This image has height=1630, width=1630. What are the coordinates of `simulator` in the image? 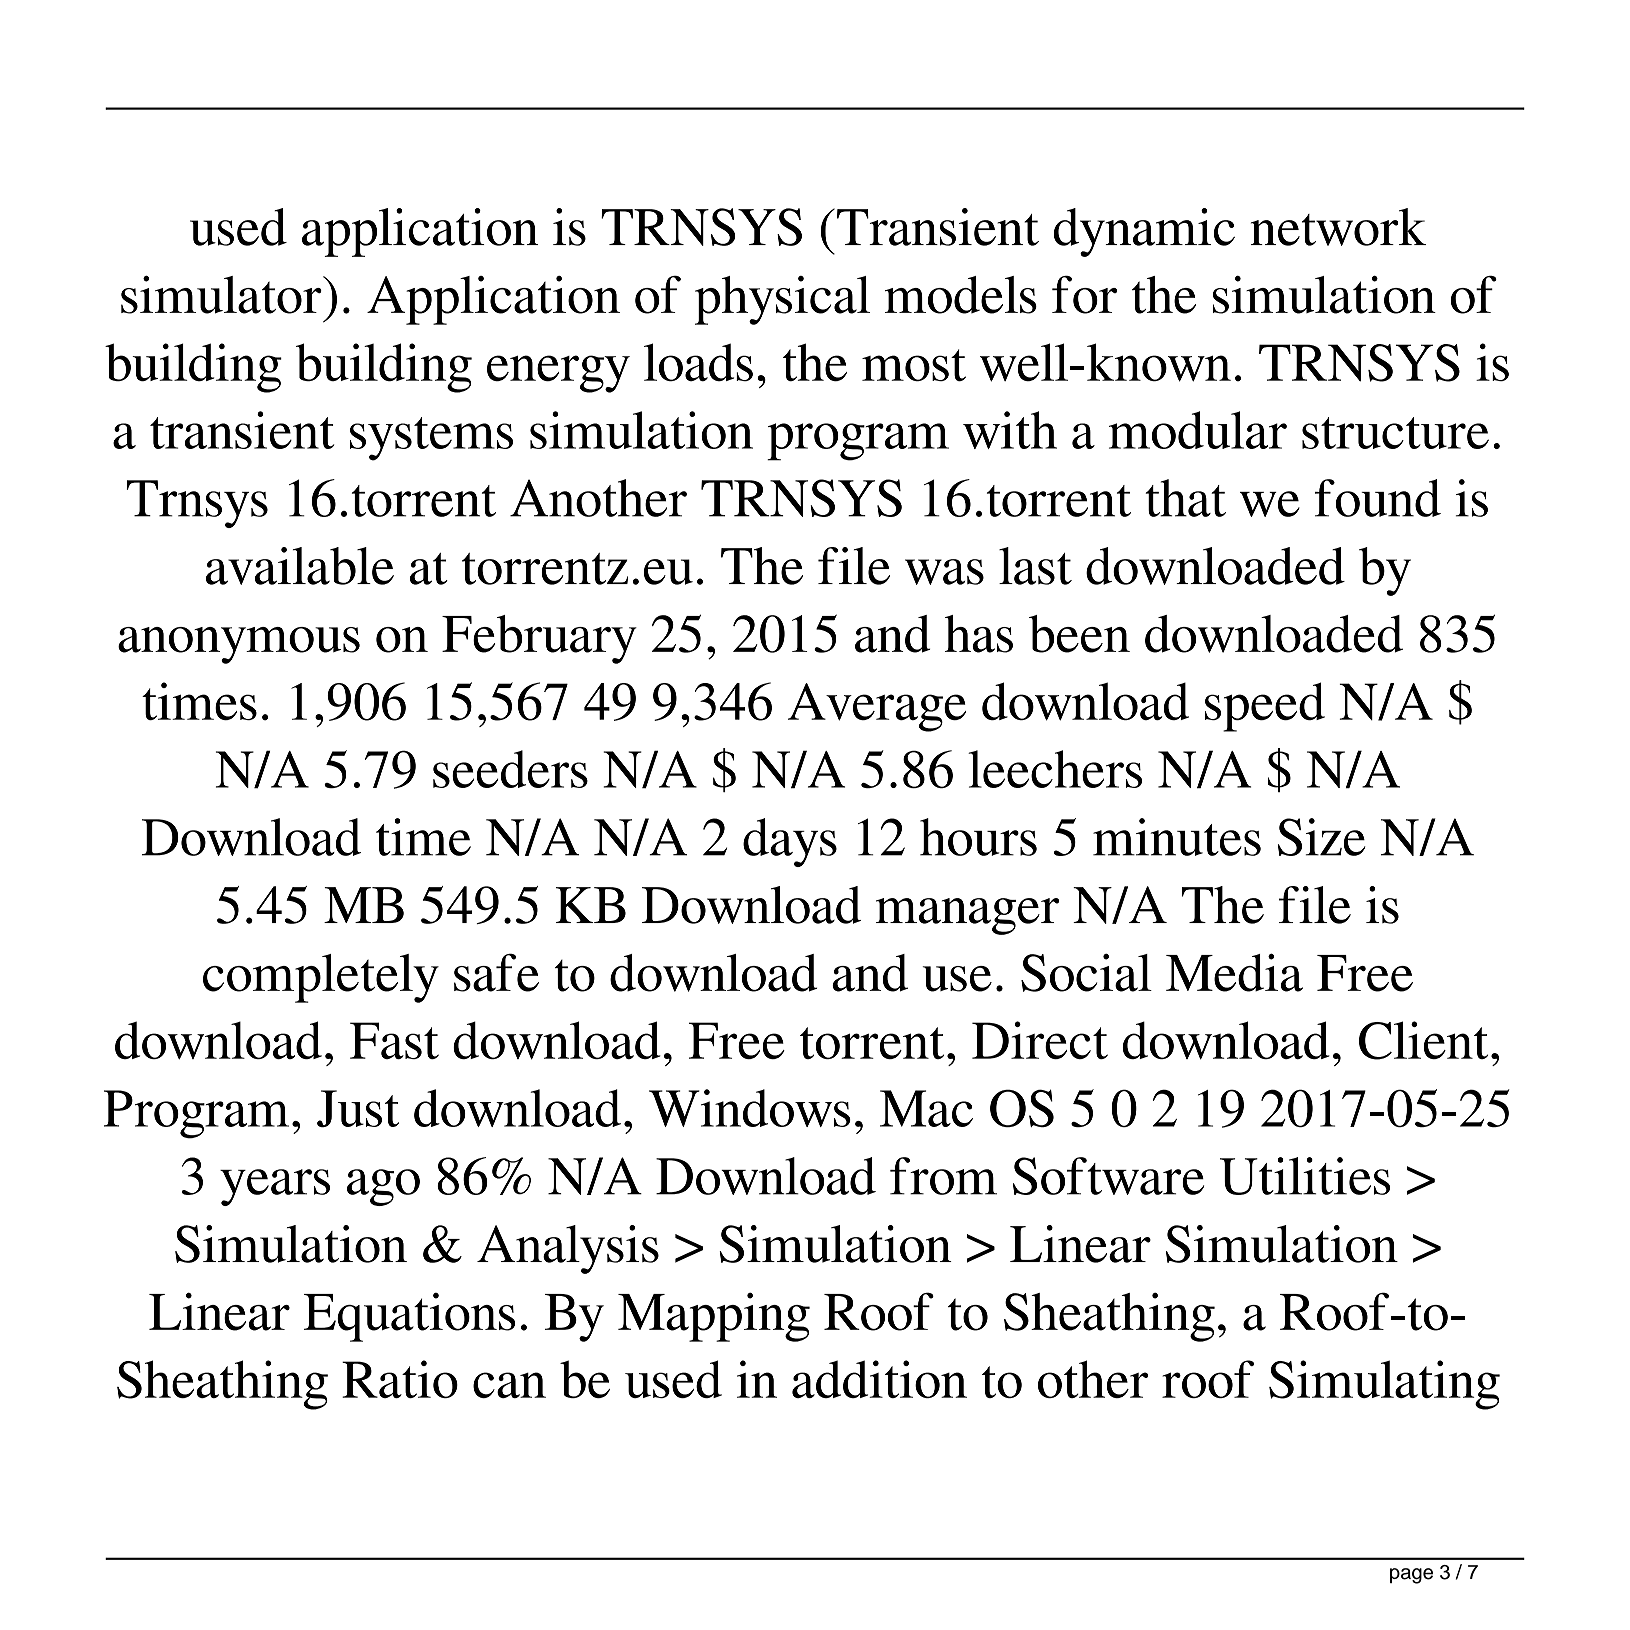 It's located at (222, 295).
